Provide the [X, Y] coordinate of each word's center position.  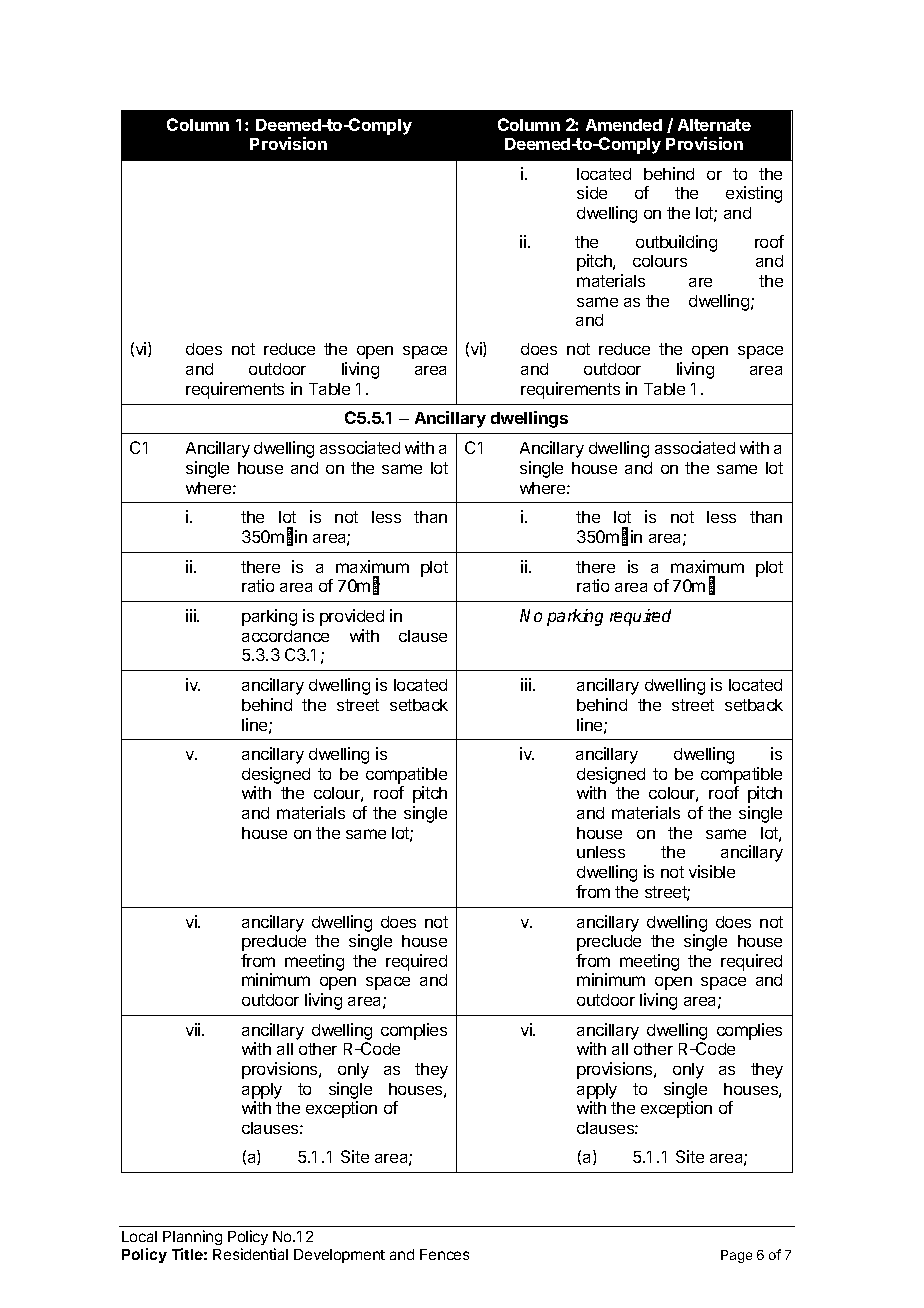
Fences [444, 1254]
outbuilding [676, 243]
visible [712, 871]
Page [736, 1256]
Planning [192, 1239]
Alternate [714, 125]
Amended [624, 125]
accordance [285, 636]
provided [352, 617]
